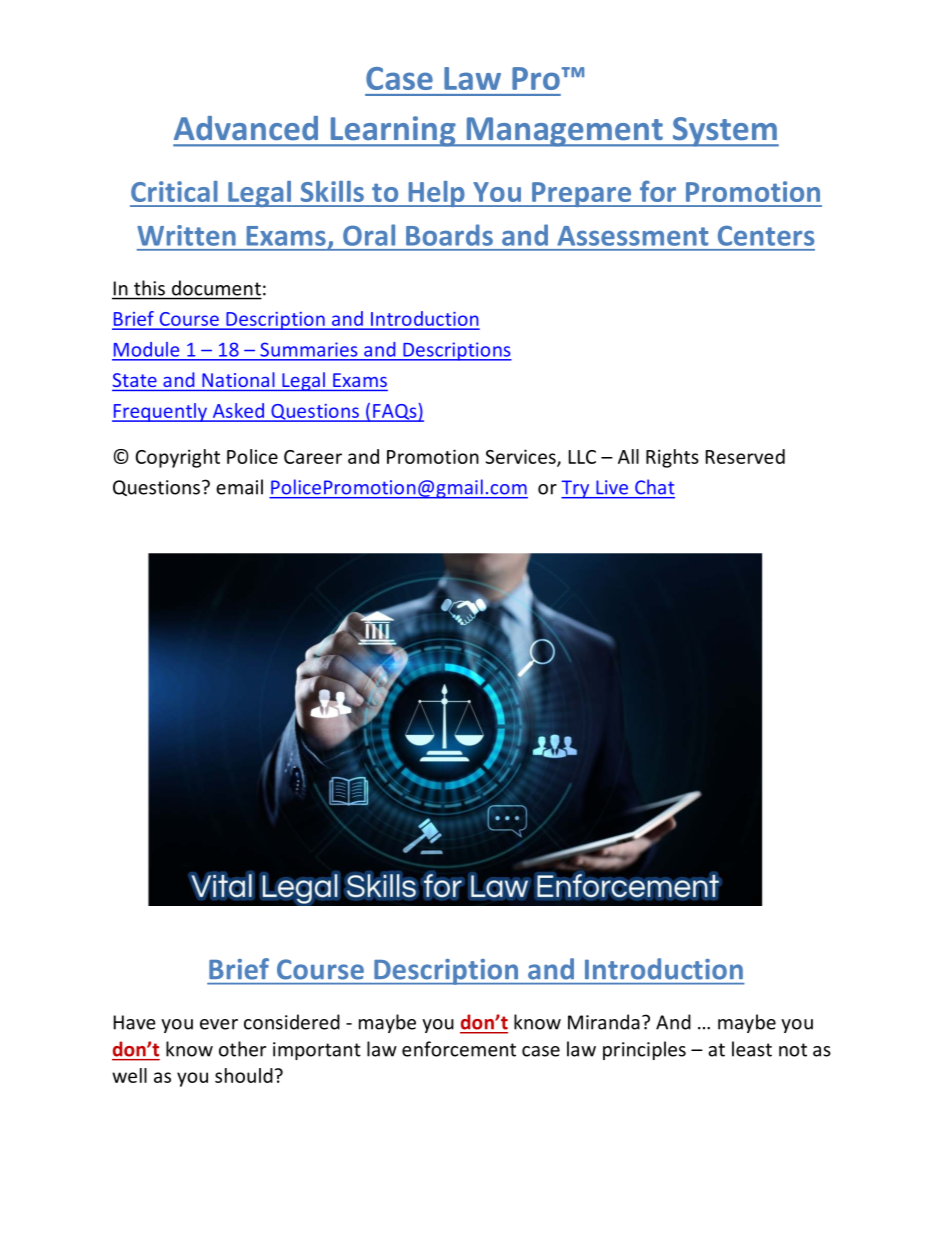 This document has width=952, height=1233. What do you see at coordinates (752, 1049) in the document?
I see `least` at bounding box center [752, 1049].
